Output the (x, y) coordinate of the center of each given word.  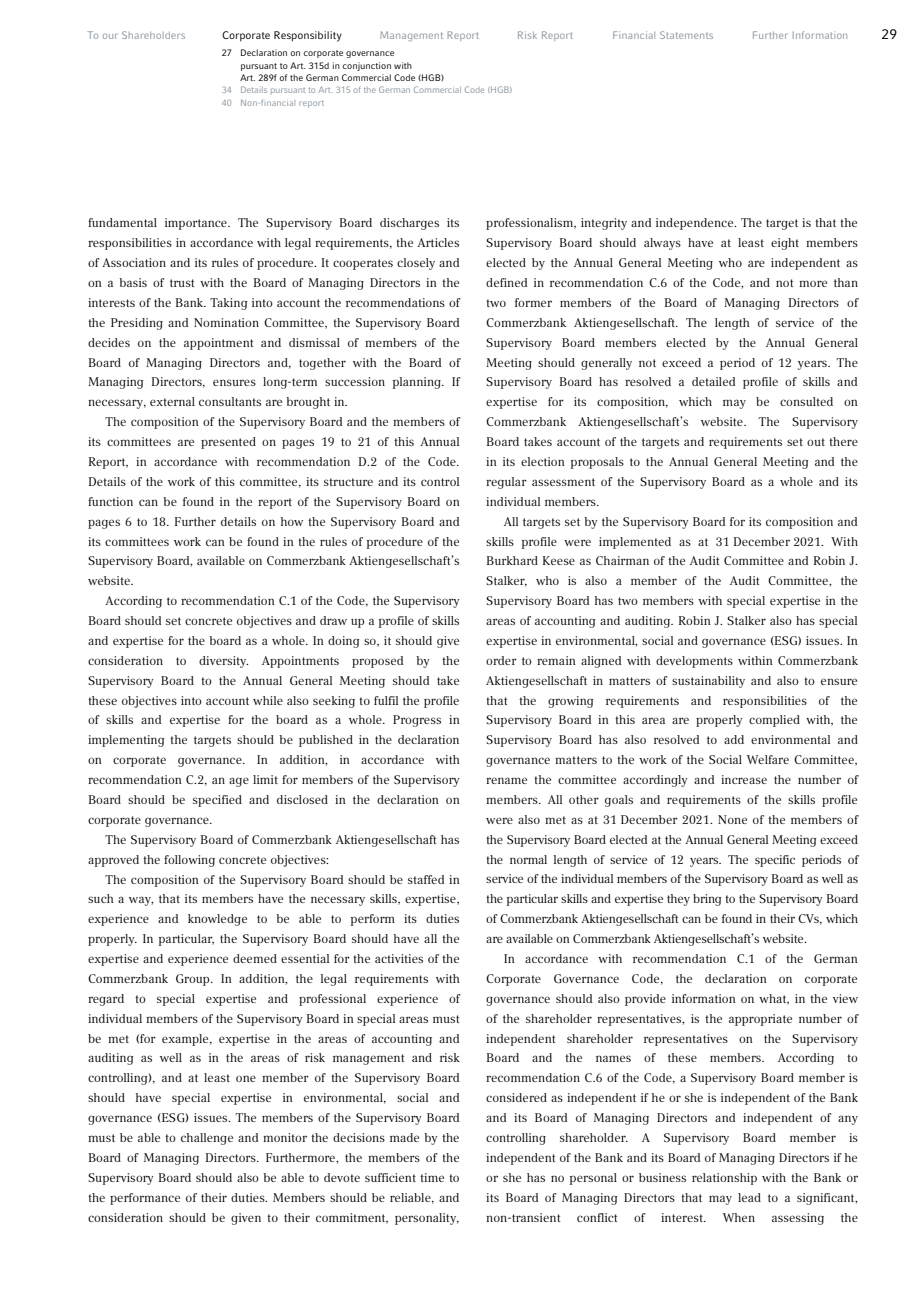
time (432, 1177)
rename (506, 780)
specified (217, 801)
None (732, 819)
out (816, 442)
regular (506, 483)
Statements (686, 35)
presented (228, 443)
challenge (207, 1139)
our (110, 36)
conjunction (366, 66)
